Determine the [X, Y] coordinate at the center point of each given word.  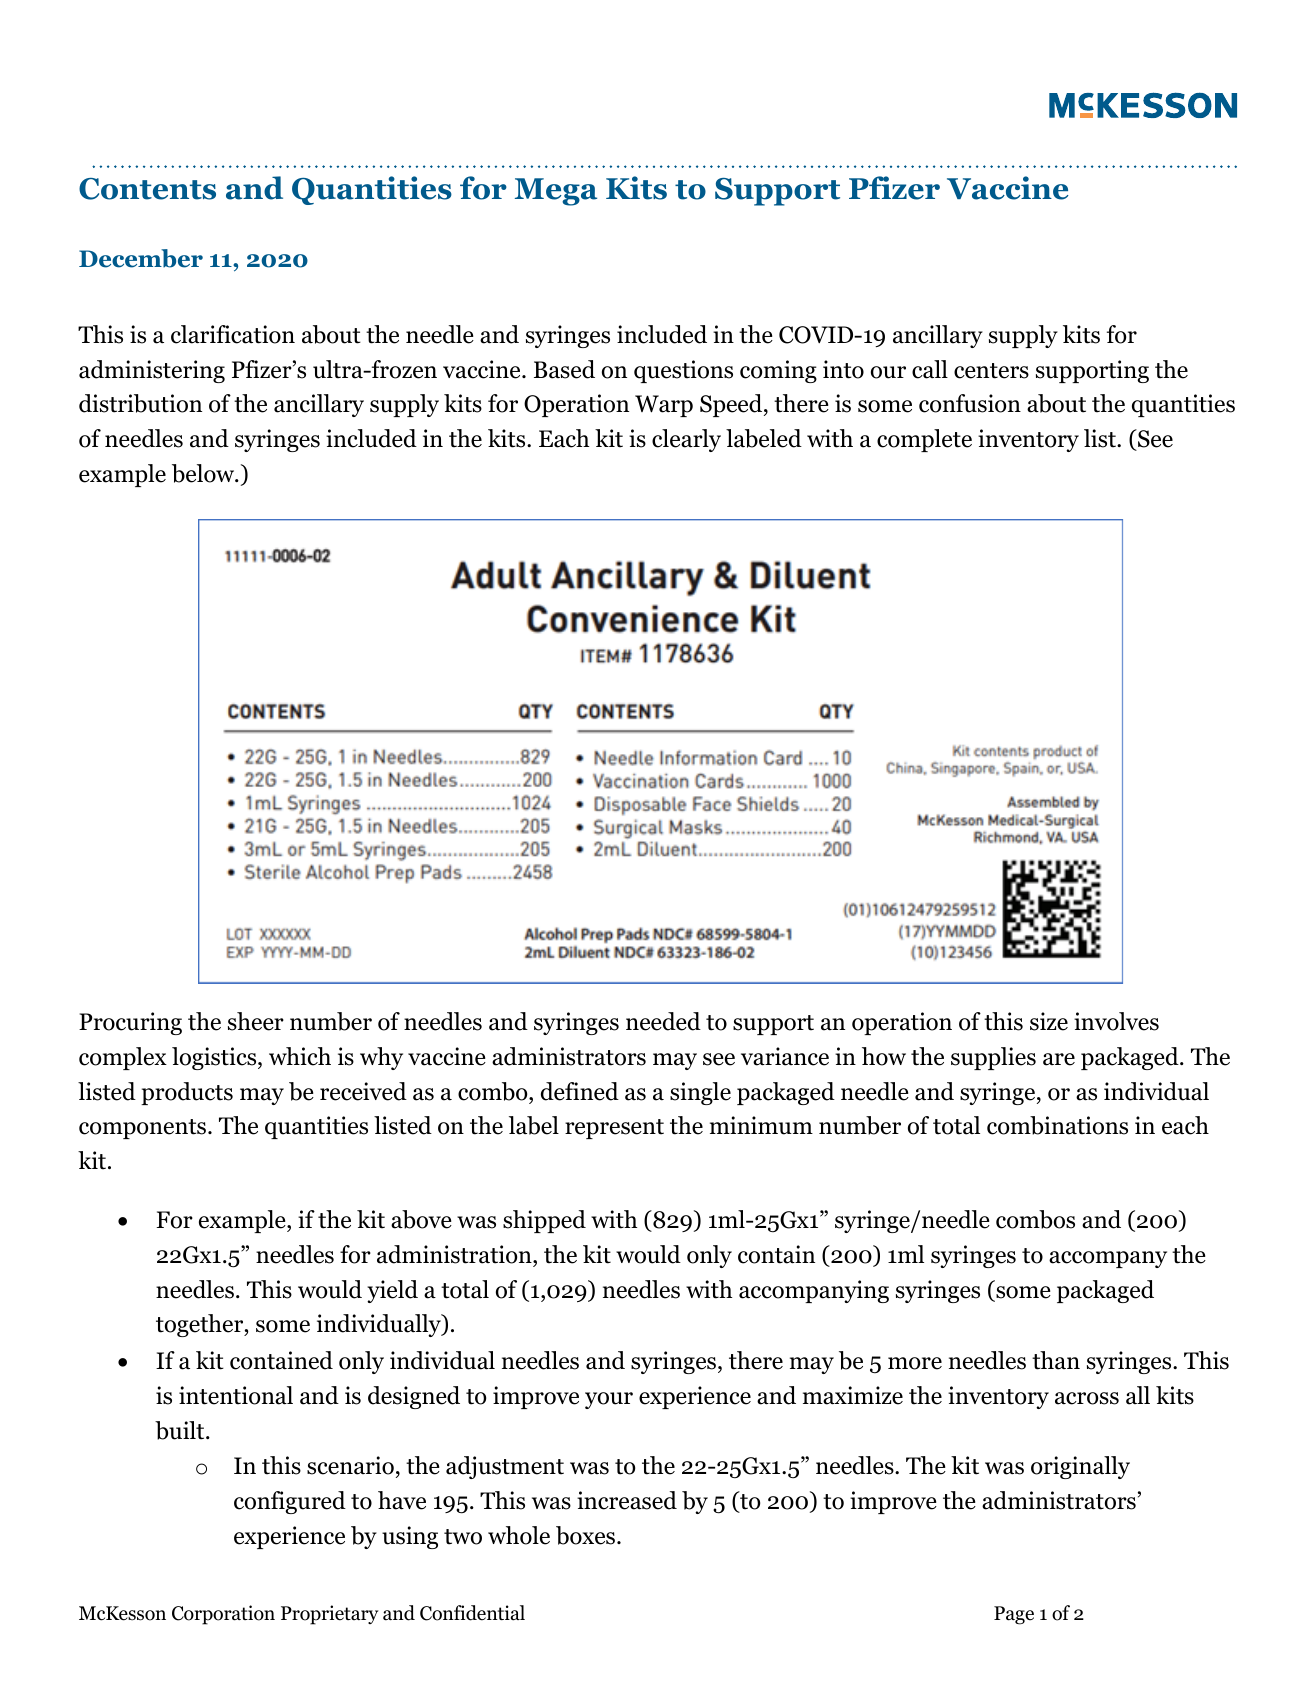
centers [991, 371]
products [187, 1093]
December [141, 258]
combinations [1057, 1125]
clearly [686, 440]
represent [614, 1129]
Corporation [223, 1615]
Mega [556, 192]
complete [924, 440]
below [204, 473]
